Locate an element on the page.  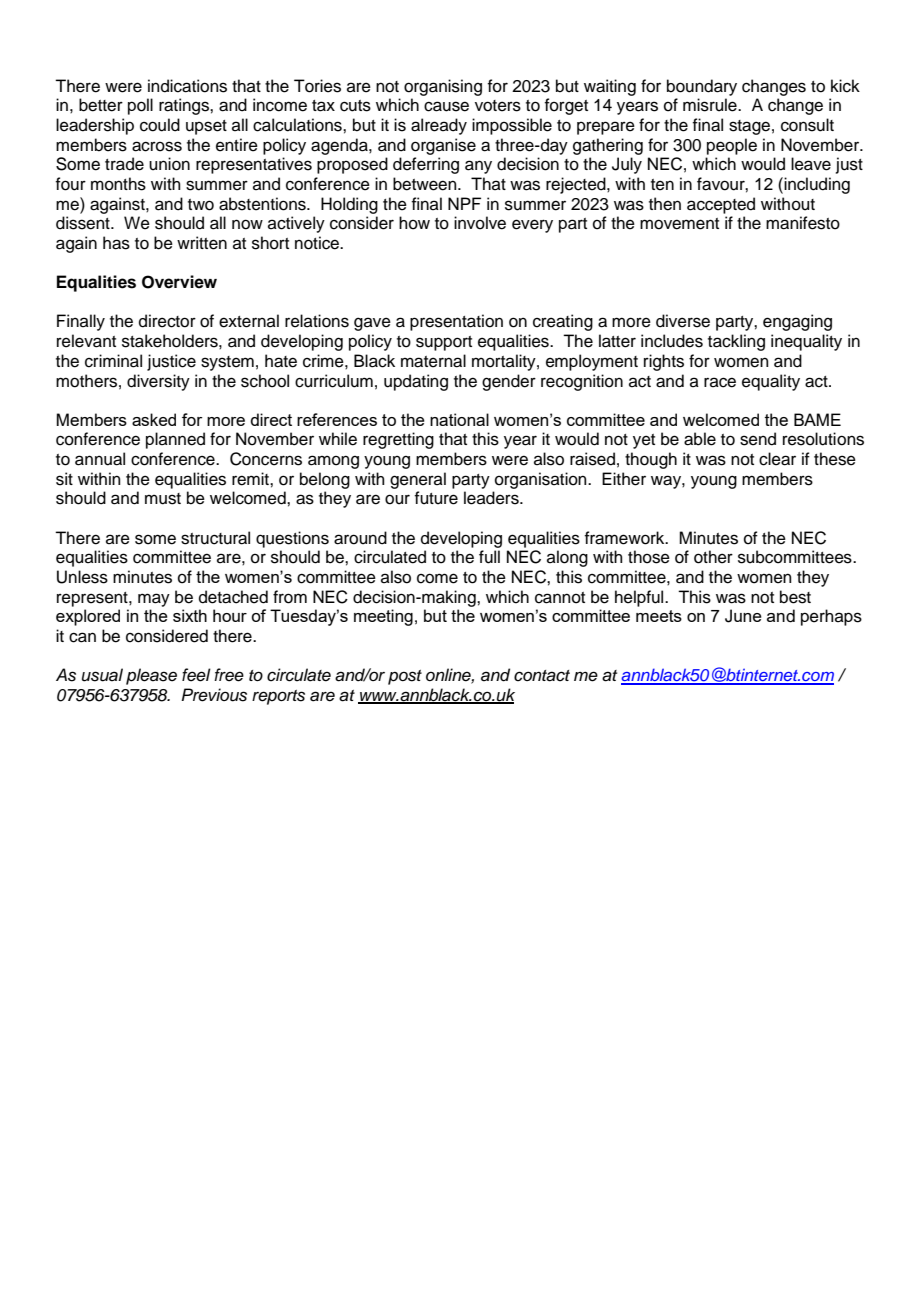
must is located at coordinates (163, 499).
